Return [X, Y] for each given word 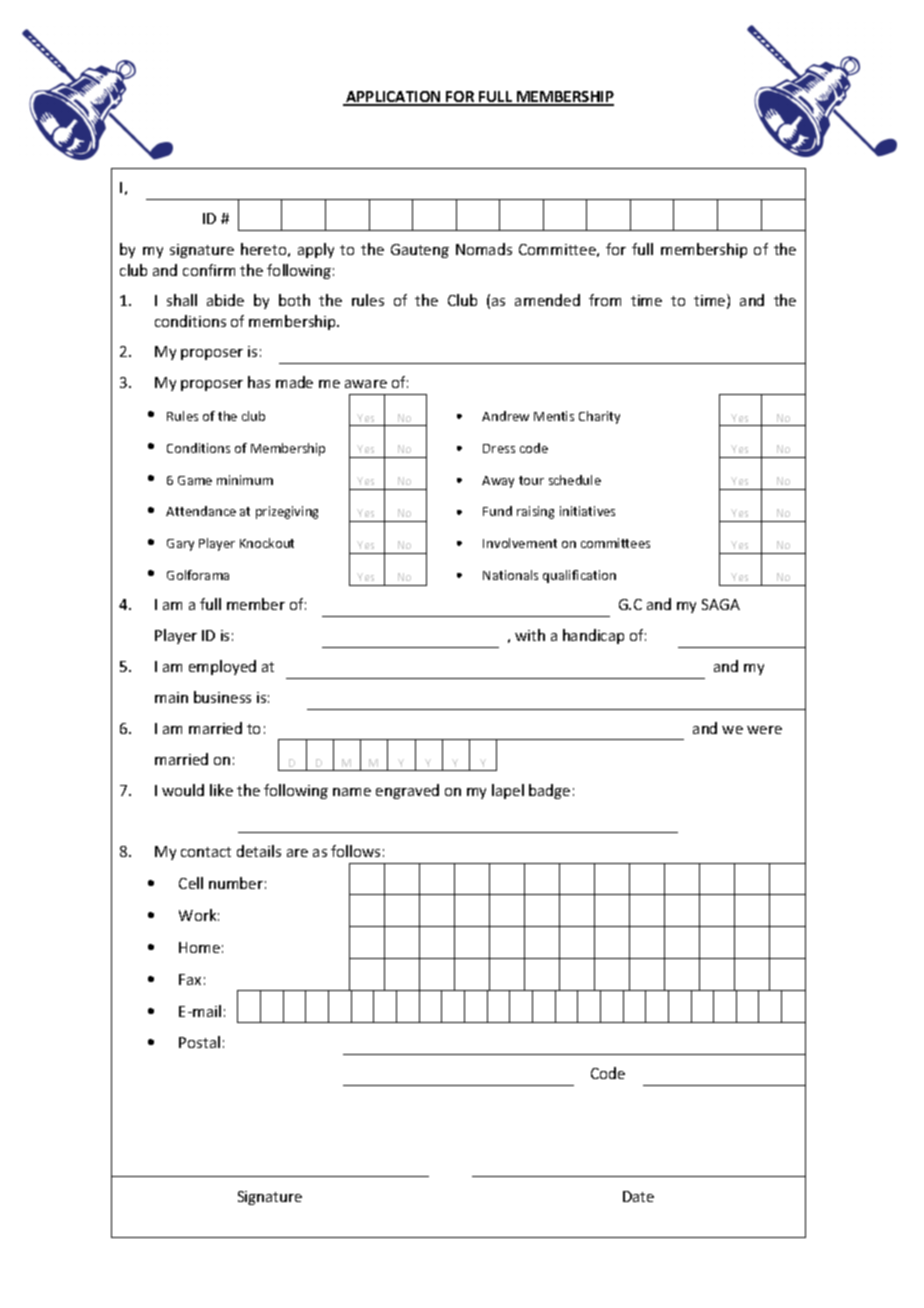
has [259, 382]
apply [316, 250]
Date [638, 1196]
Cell [191, 883]
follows [355, 851]
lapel [508, 791]
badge [549, 791]
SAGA [721, 604]
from [605, 300]
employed [222, 667]
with [530, 635]
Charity [599, 417]
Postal [199, 1042]
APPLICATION [393, 98]
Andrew [505, 416]
